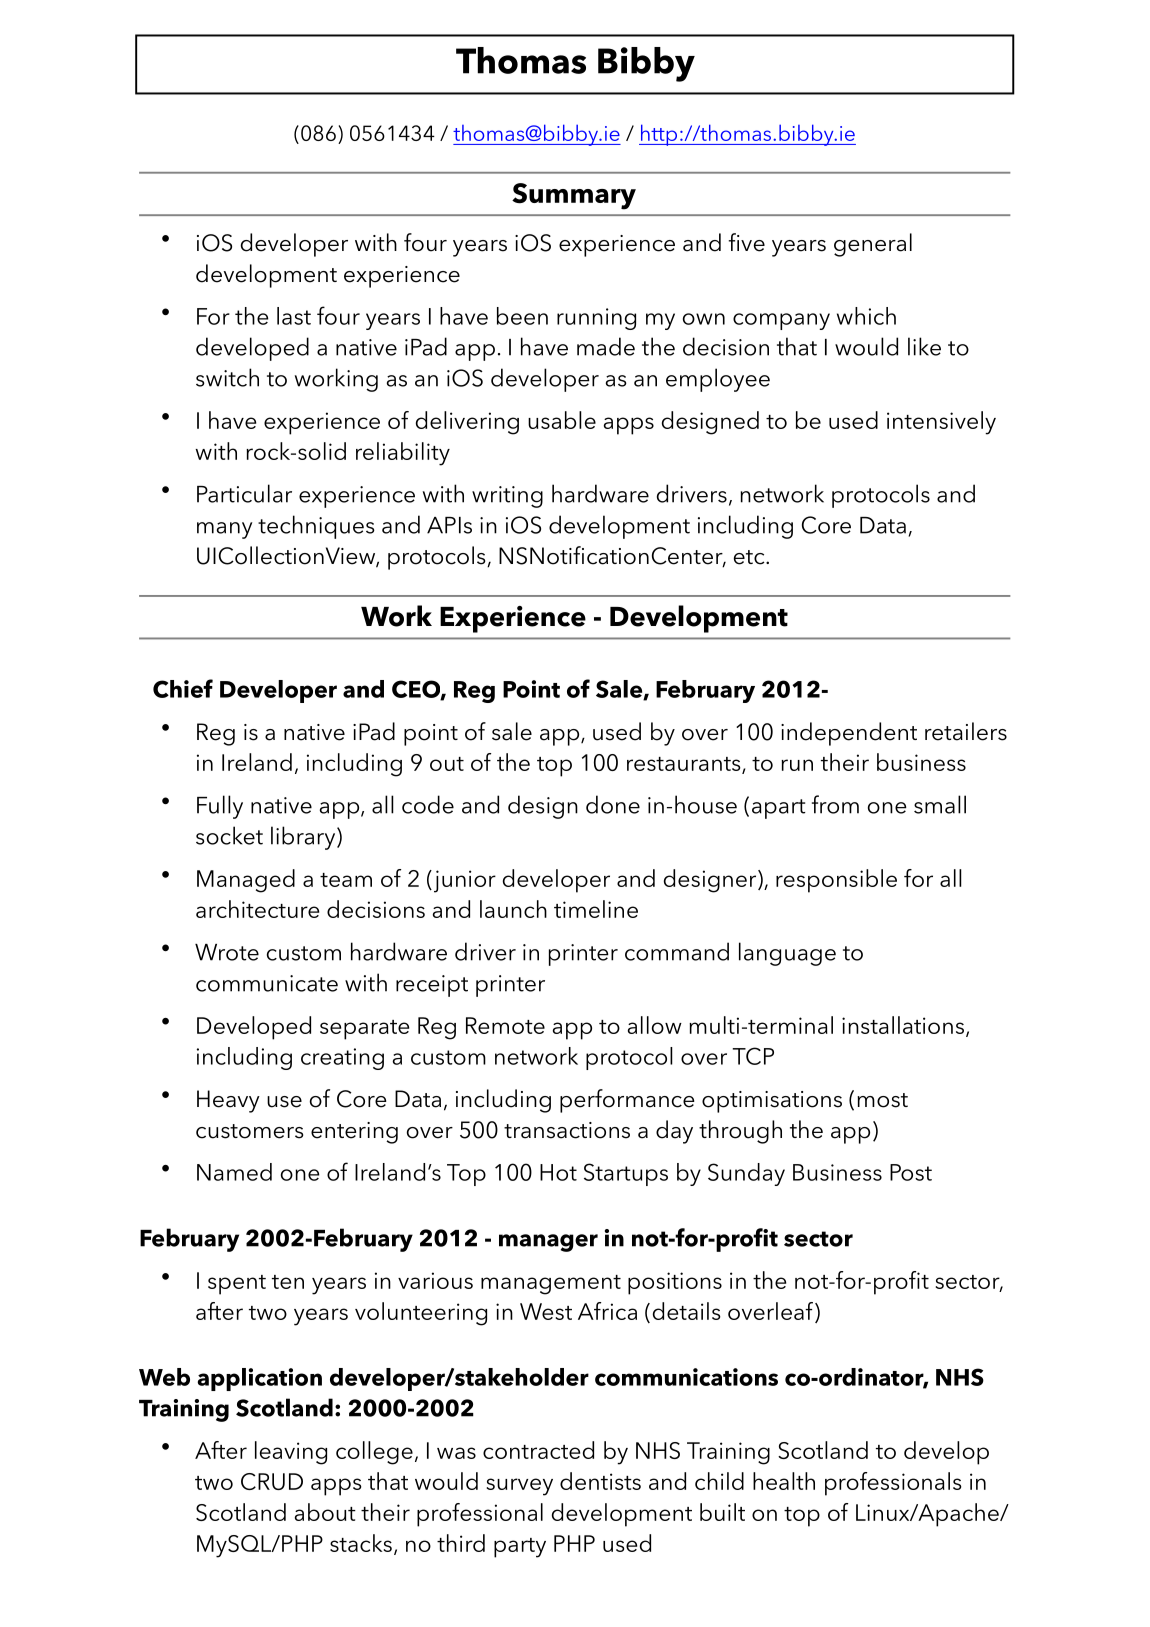 The height and width of the screenshot is (1627, 1150). Describe the element at coordinates (873, 245) in the screenshot. I see `general` at that location.
